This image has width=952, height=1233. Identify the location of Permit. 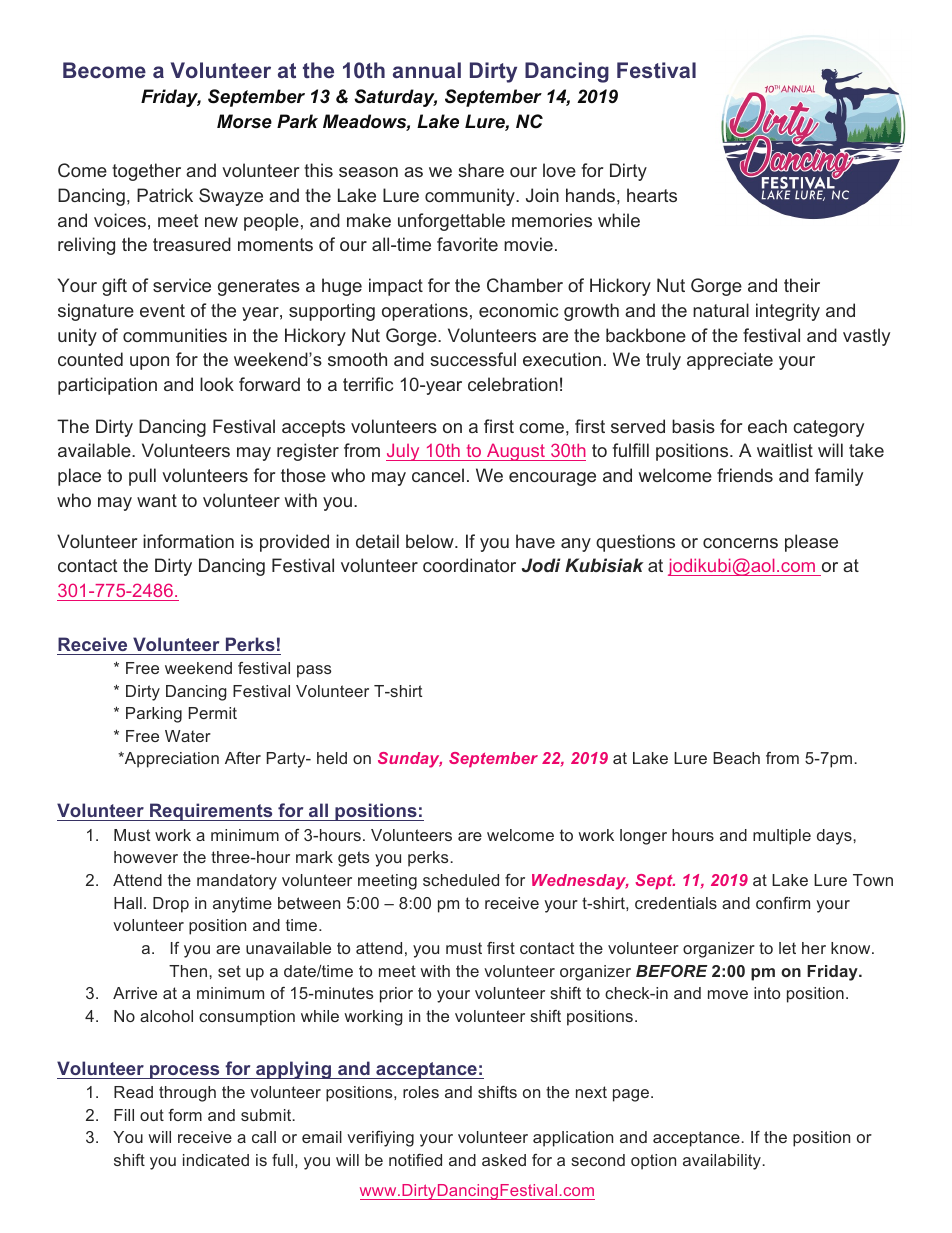
(213, 713).
